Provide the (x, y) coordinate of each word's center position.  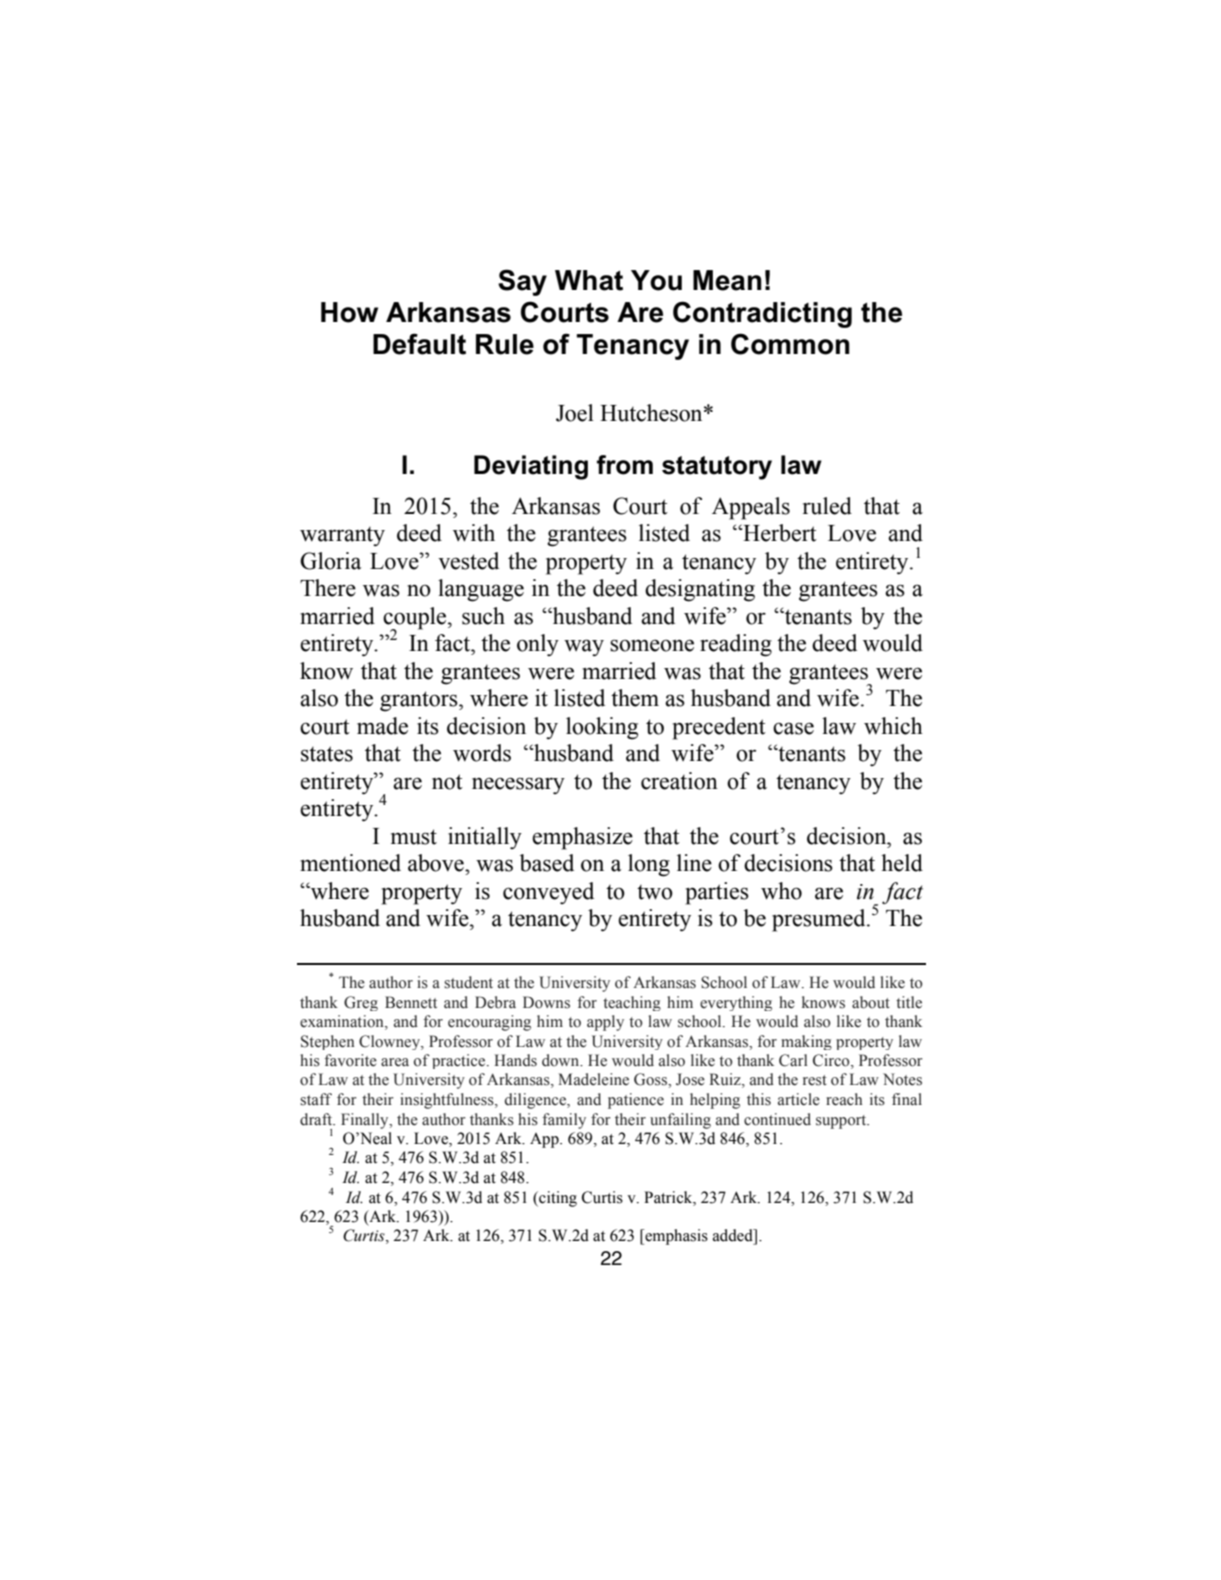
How (349, 312)
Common (790, 344)
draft (317, 1119)
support (842, 1122)
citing (557, 1199)
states (327, 754)
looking (602, 728)
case (793, 728)
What (589, 280)
